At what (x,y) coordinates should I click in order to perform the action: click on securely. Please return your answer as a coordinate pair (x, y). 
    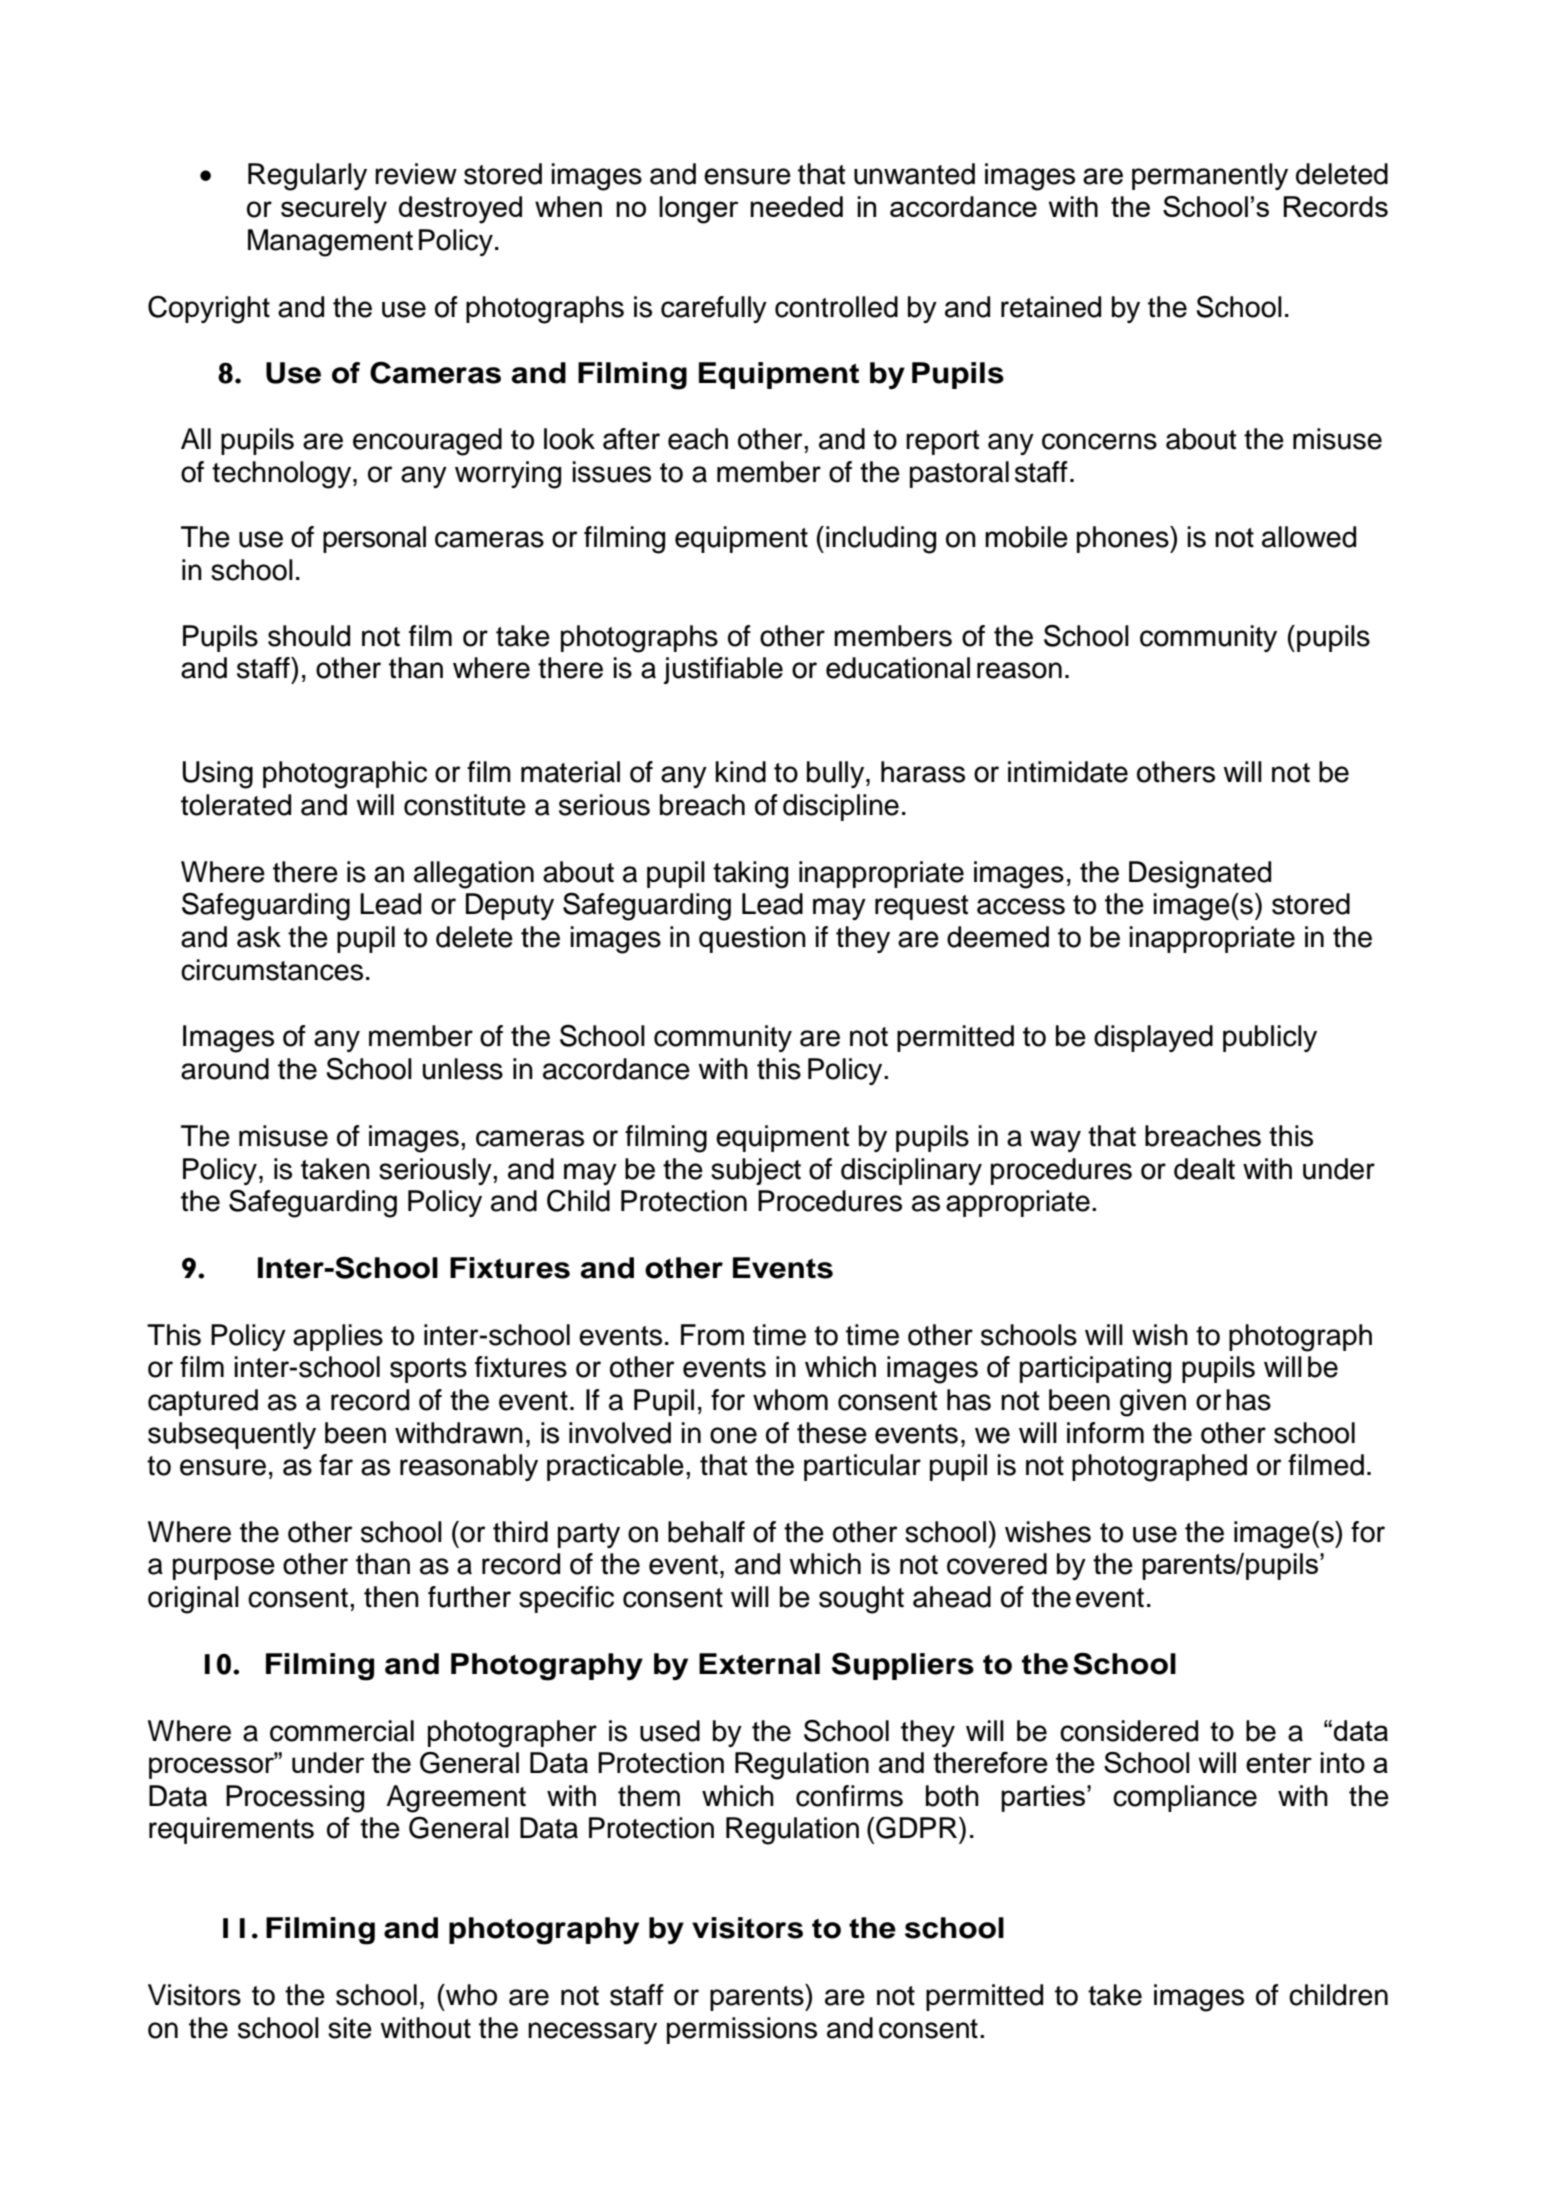
    Looking at the image, I should click on (334, 210).
